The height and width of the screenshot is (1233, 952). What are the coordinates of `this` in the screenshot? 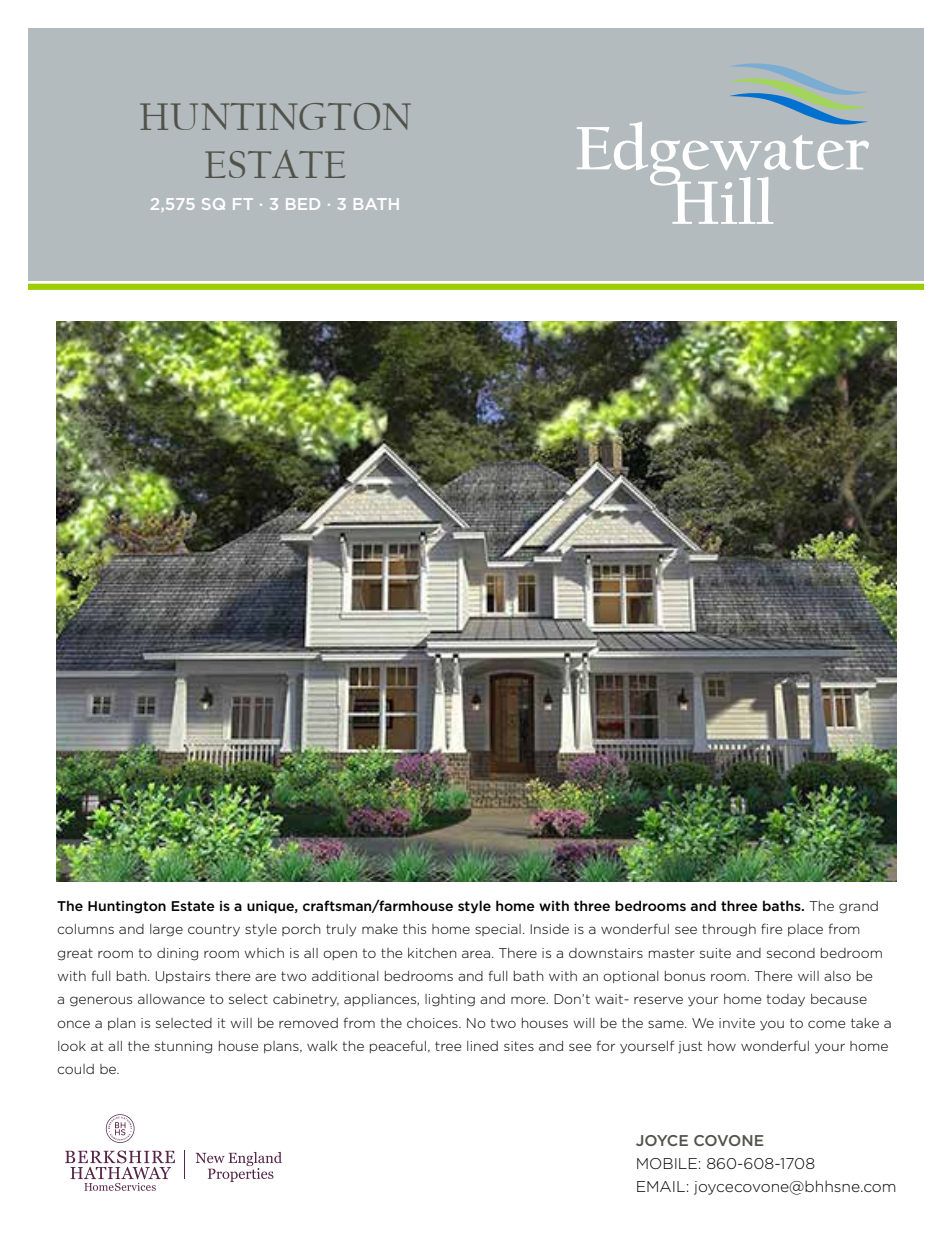 It's located at (414, 929).
